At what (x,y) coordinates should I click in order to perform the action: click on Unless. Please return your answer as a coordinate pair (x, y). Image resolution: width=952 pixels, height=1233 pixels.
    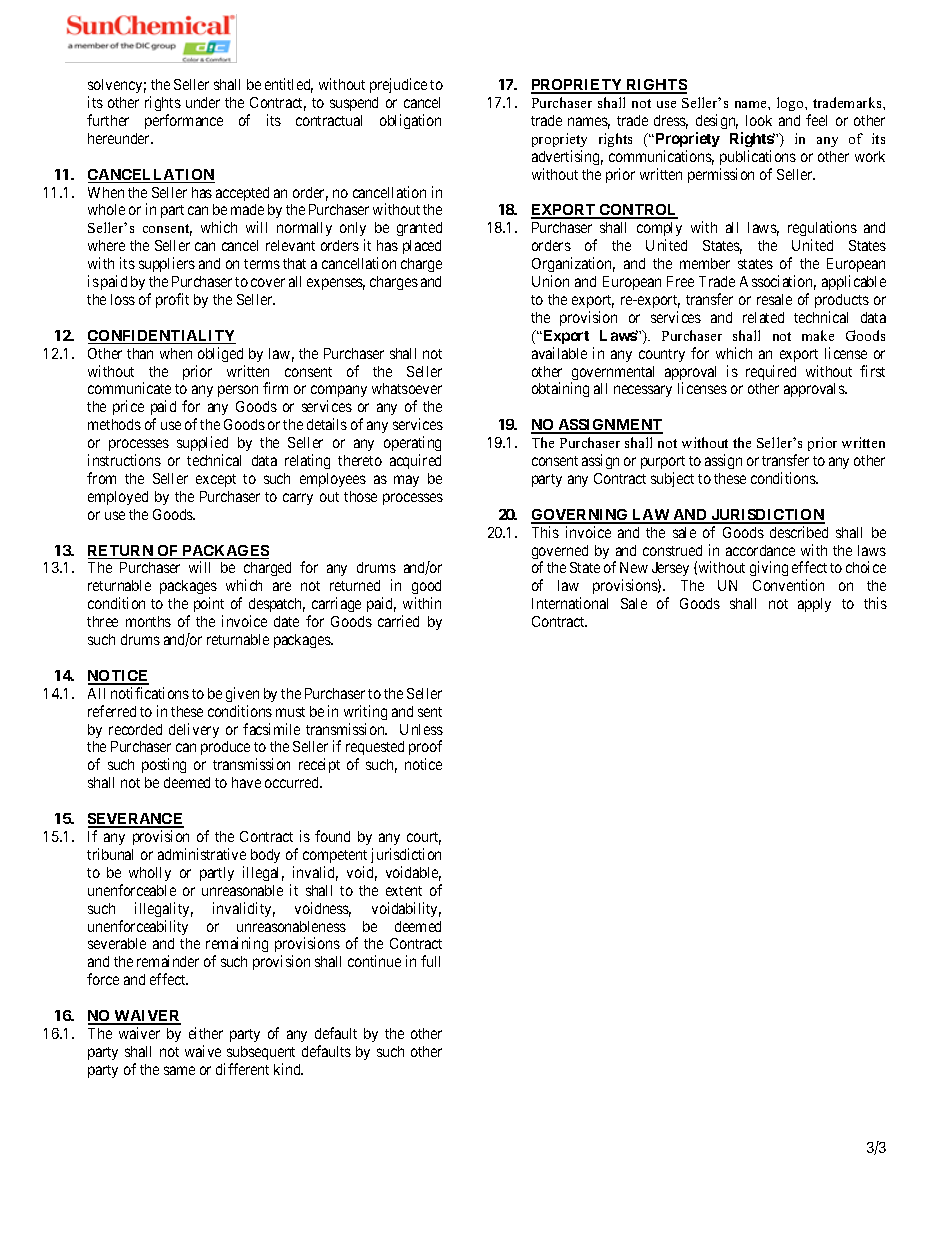
    Looking at the image, I should click on (421, 729).
